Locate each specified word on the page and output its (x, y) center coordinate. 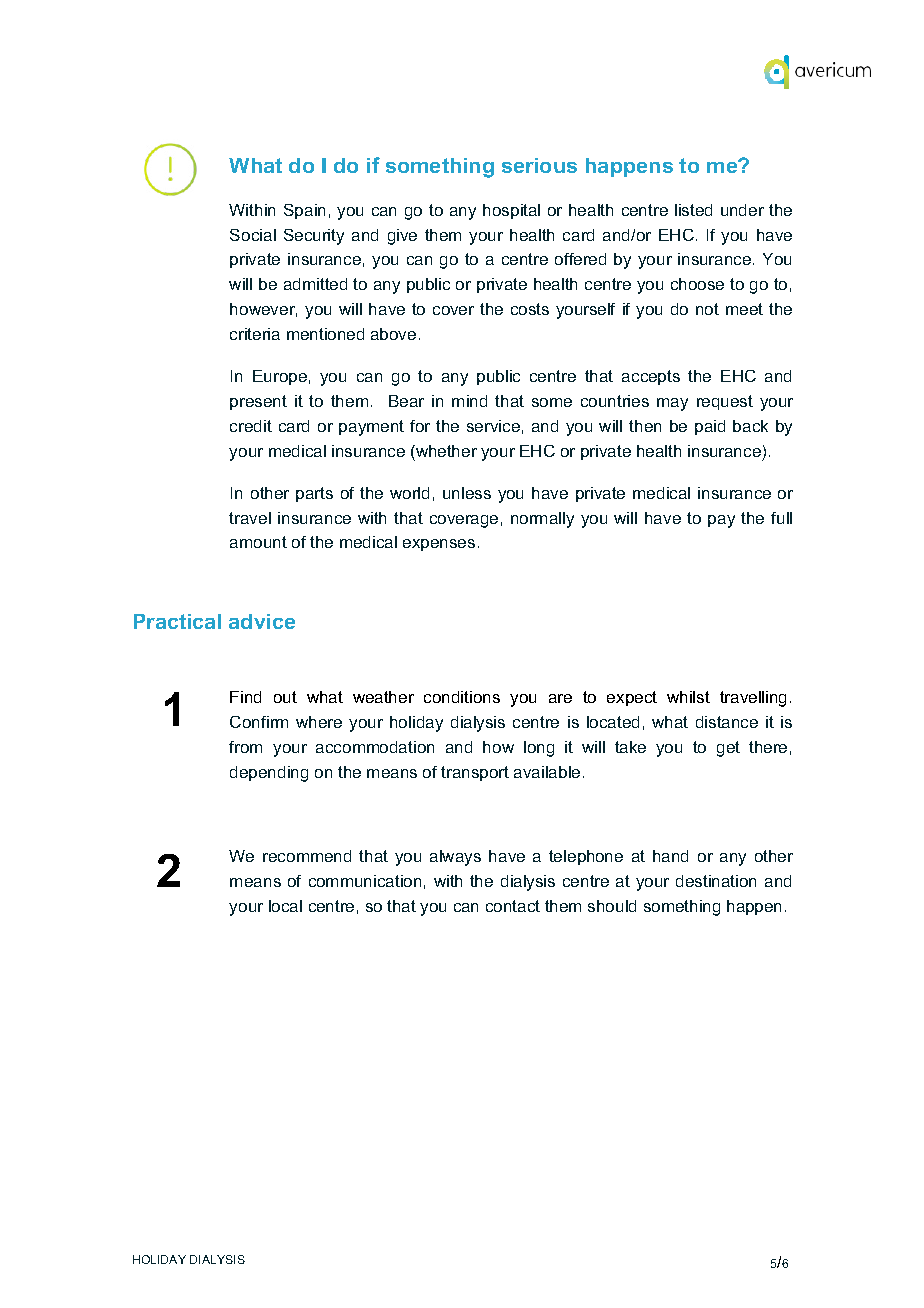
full (781, 518)
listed (693, 210)
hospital (511, 211)
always (455, 858)
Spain (304, 211)
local (285, 906)
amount (258, 542)
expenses (439, 545)
